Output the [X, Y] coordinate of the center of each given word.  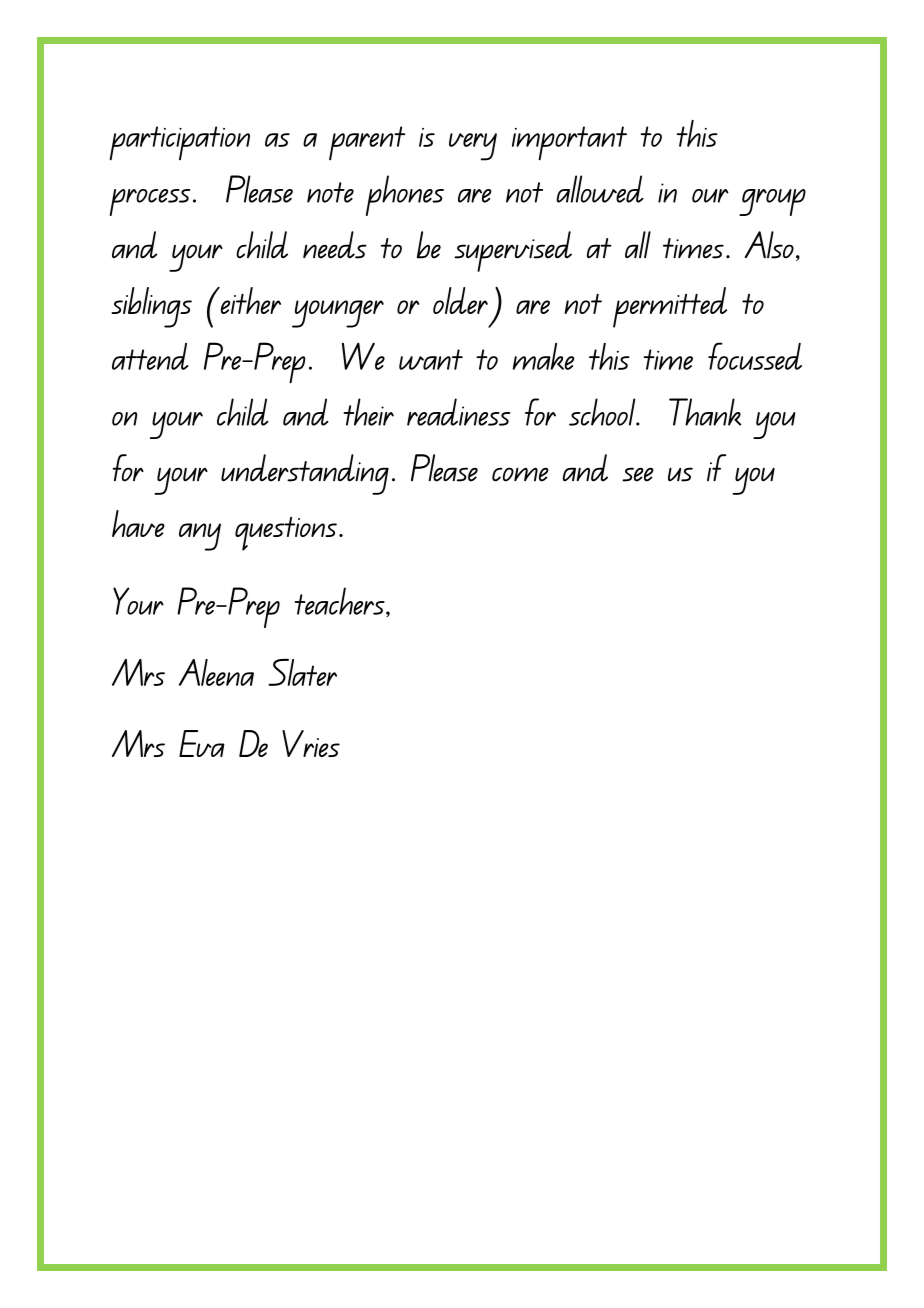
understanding [305, 474]
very [473, 147]
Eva [202, 743]
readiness [458, 412]
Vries [311, 743]
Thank [705, 412]
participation [179, 143]
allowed [600, 189]
